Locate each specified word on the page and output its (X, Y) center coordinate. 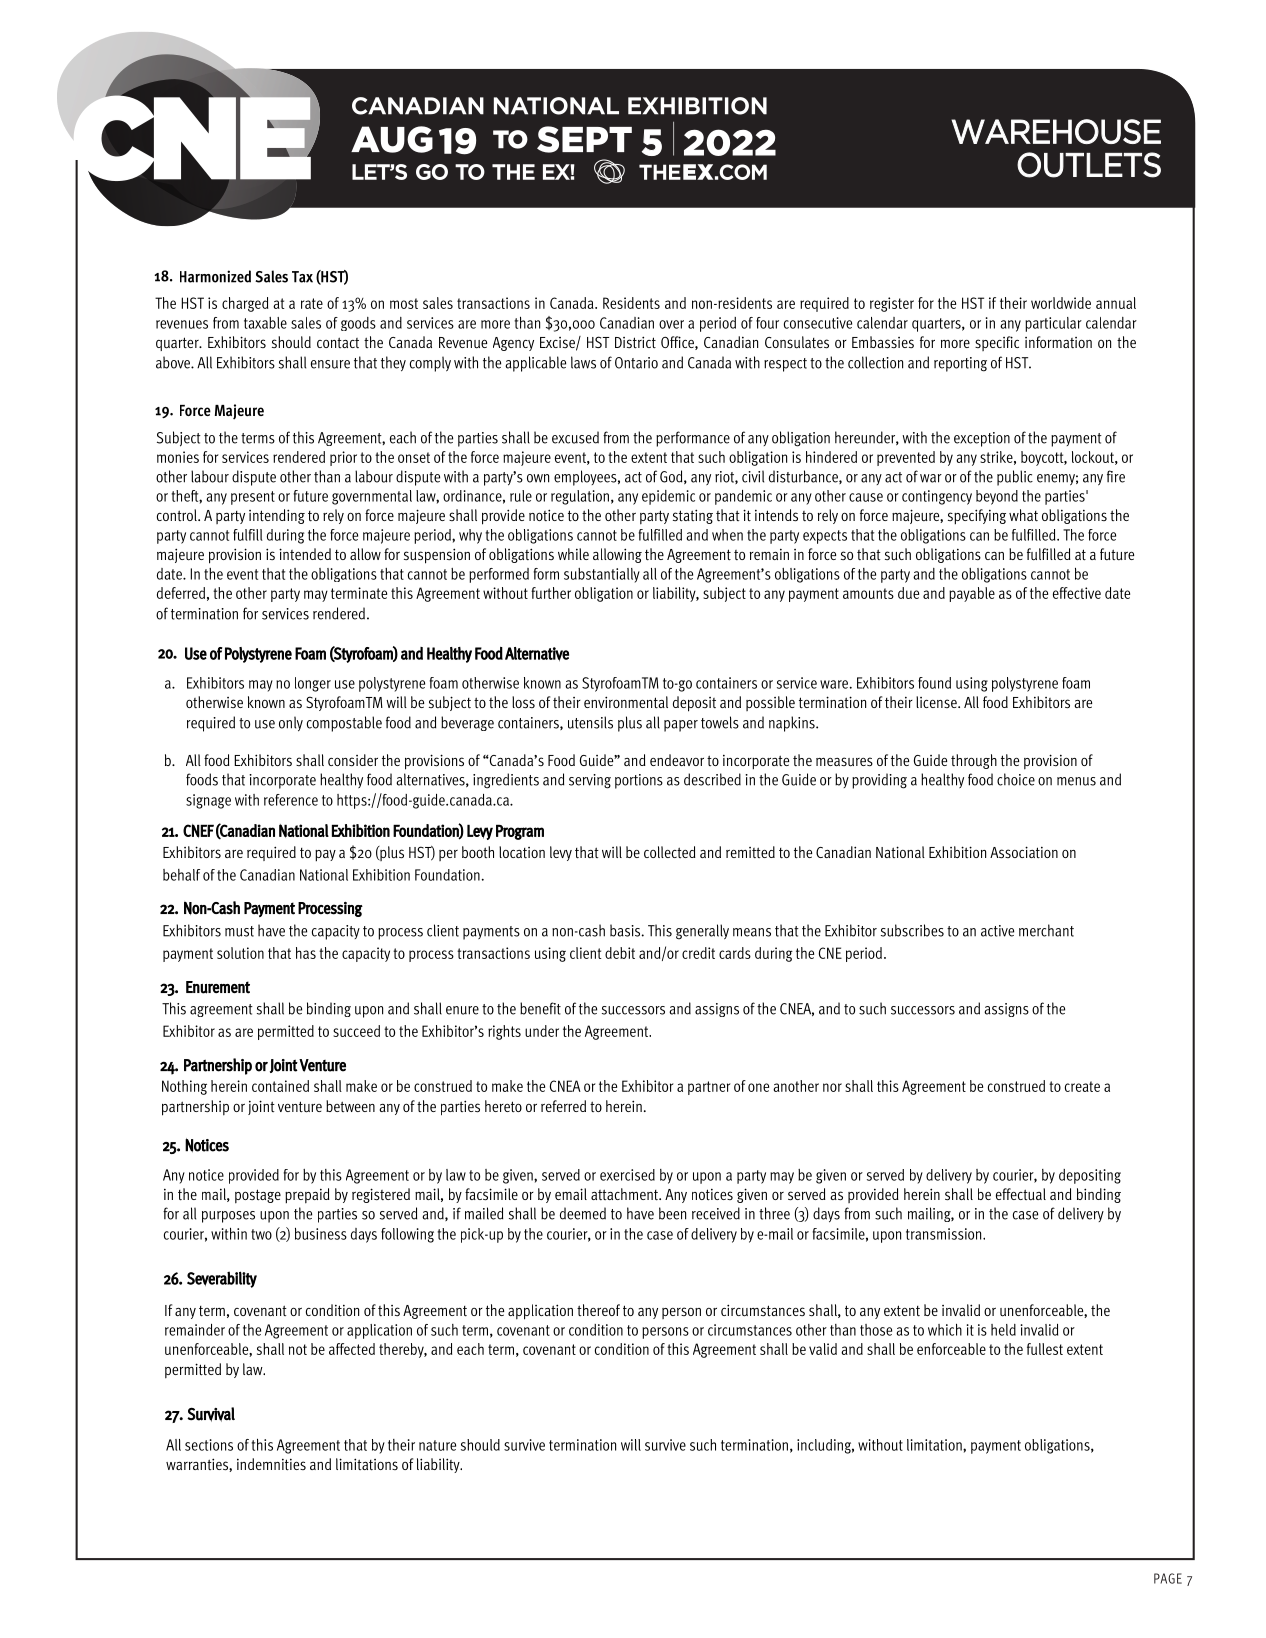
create (1082, 1086)
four (767, 323)
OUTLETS (1089, 165)
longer (313, 684)
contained (280, 1086)
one (758, 1087)
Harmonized (215, 276)
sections (209, 1445)
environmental (626, 702)
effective (1077, 593)
